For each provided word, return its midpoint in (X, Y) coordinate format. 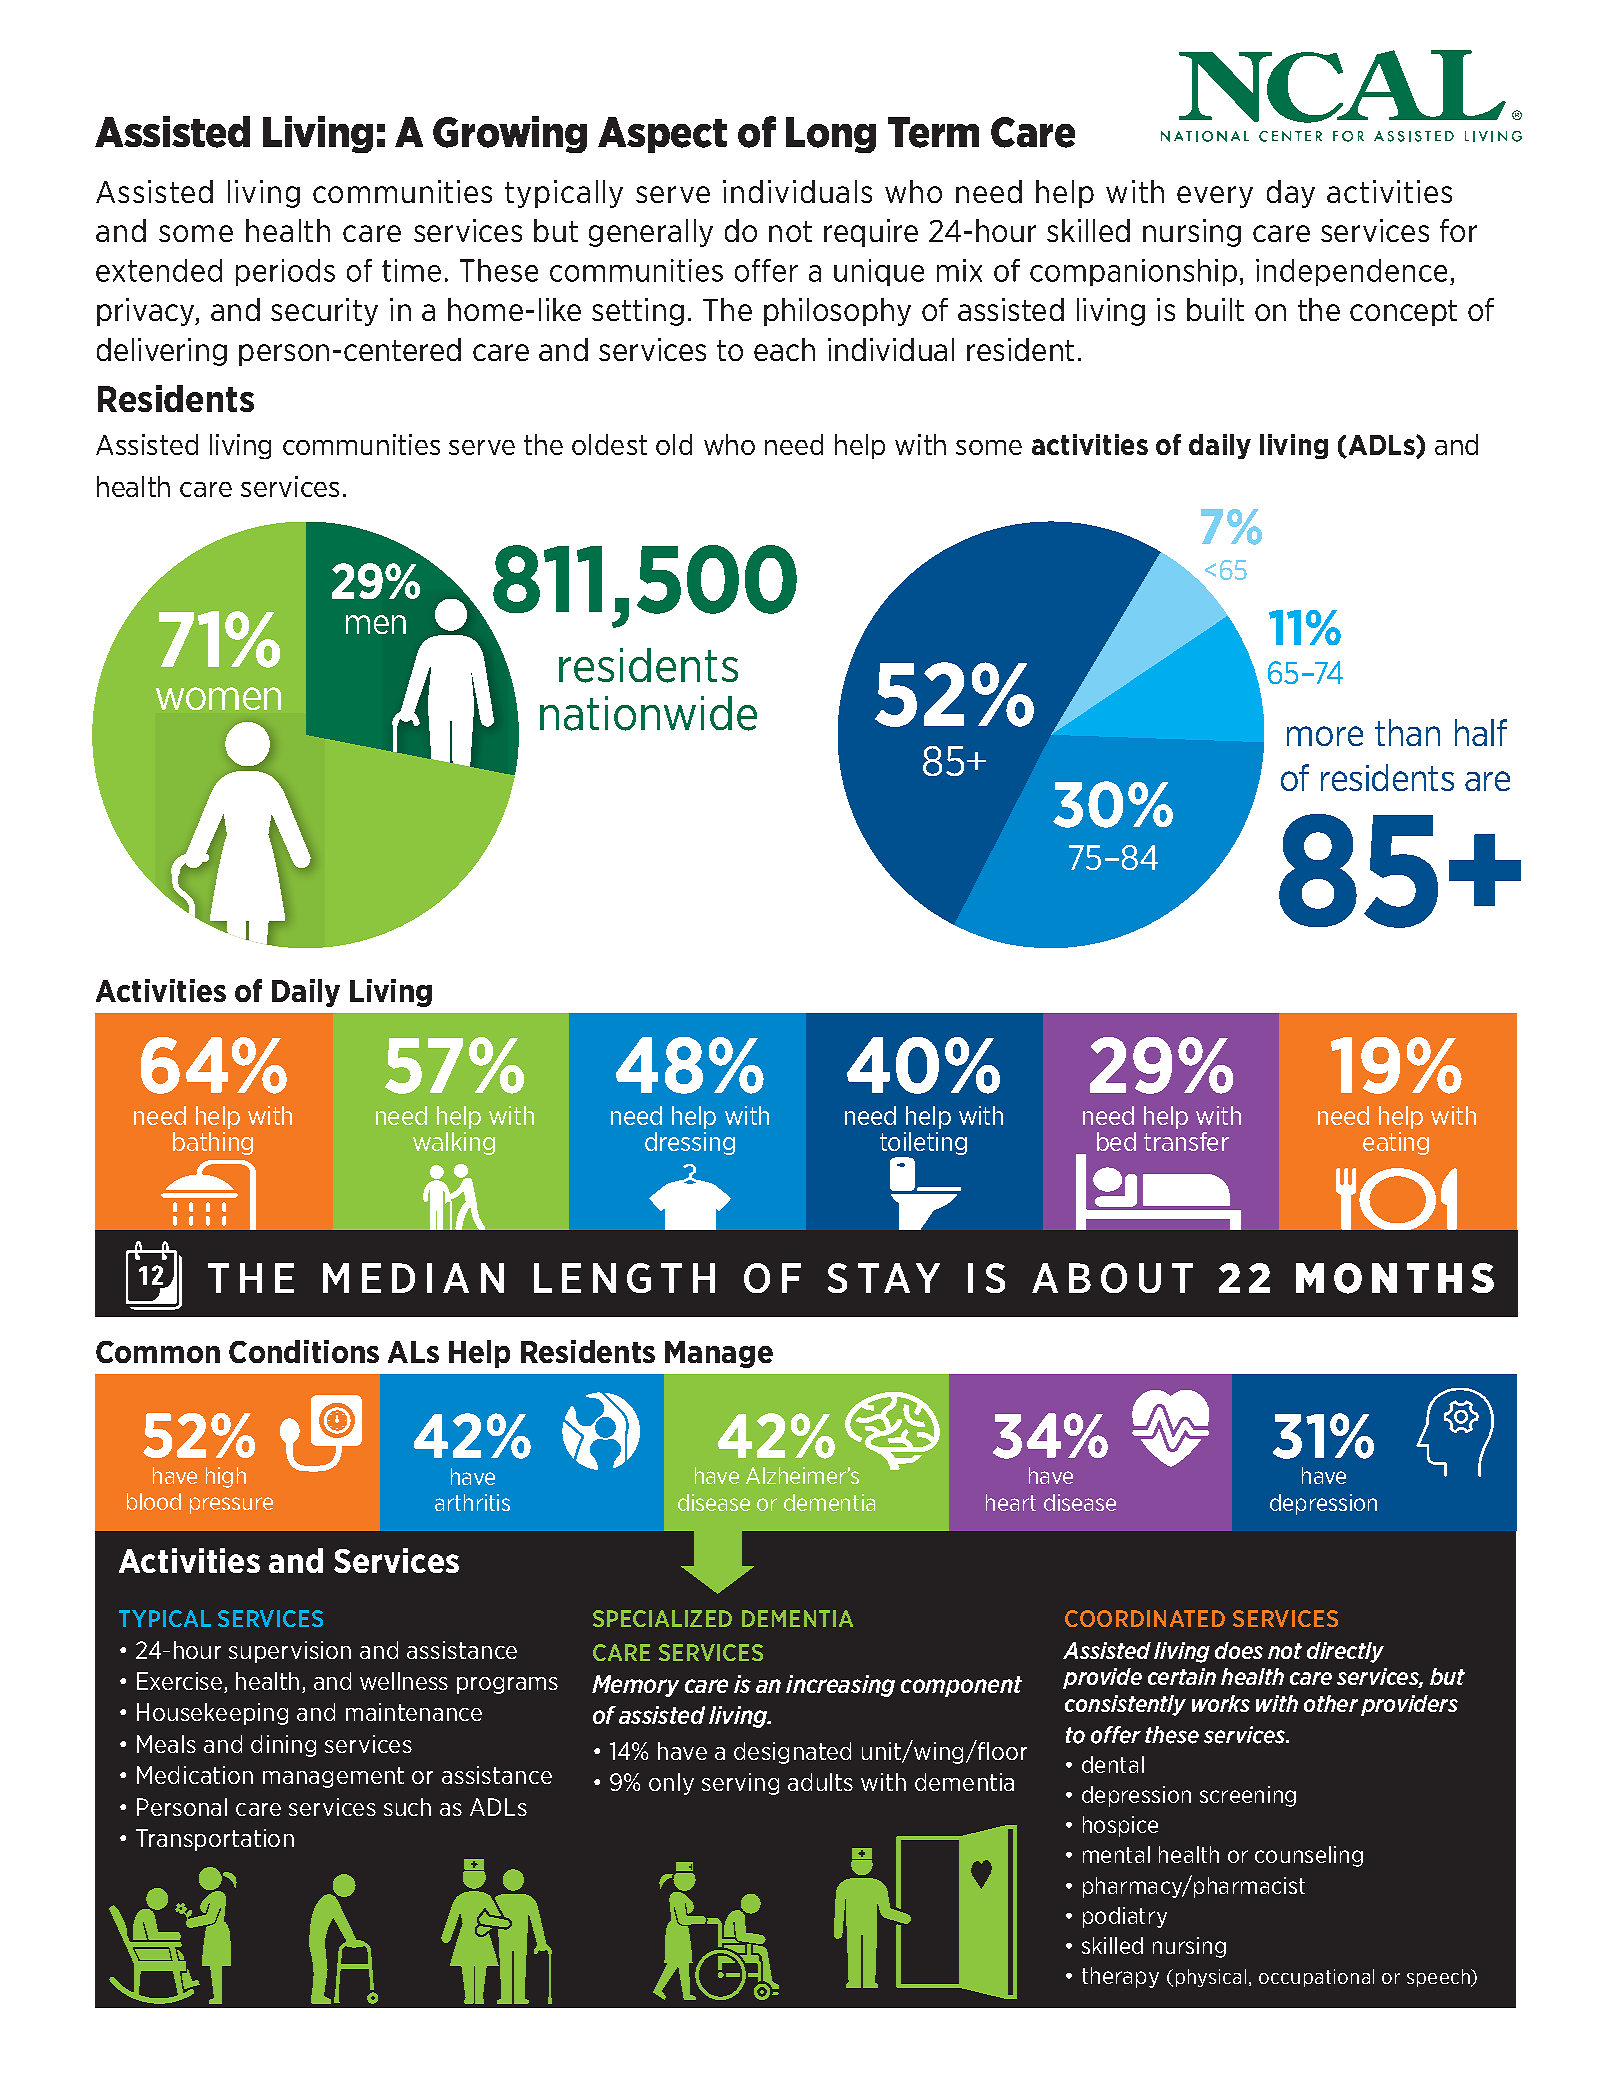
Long (831, 135)
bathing (213, 1143)
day (1291, 194)
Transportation (215, 1840)
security (324, 312)
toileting (923, 1143)
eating (1396, 1143)
